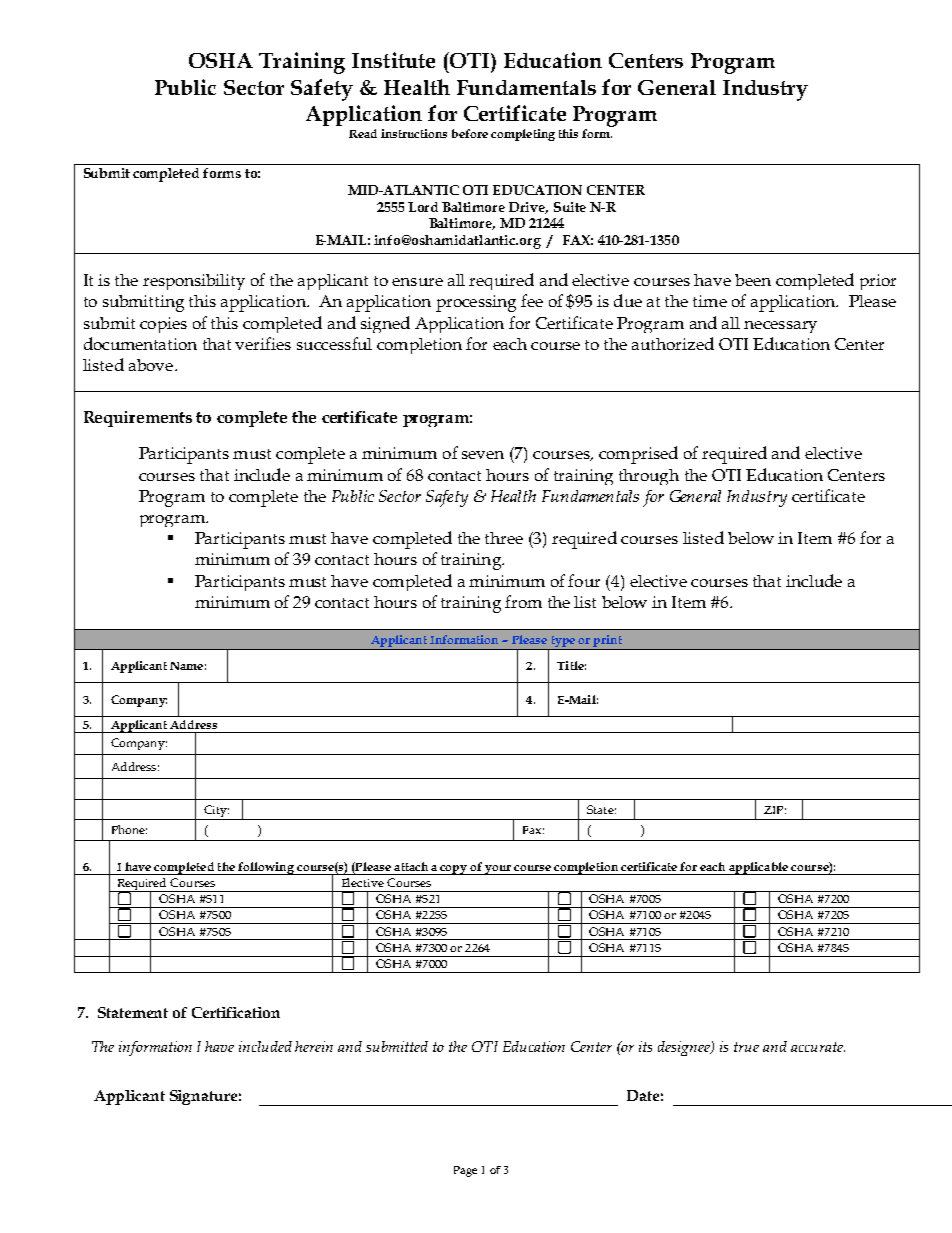 The image size is (952, 1233). Describe the element at coordinates (476, 303) in the screenshot. I see `processing` at that location.
